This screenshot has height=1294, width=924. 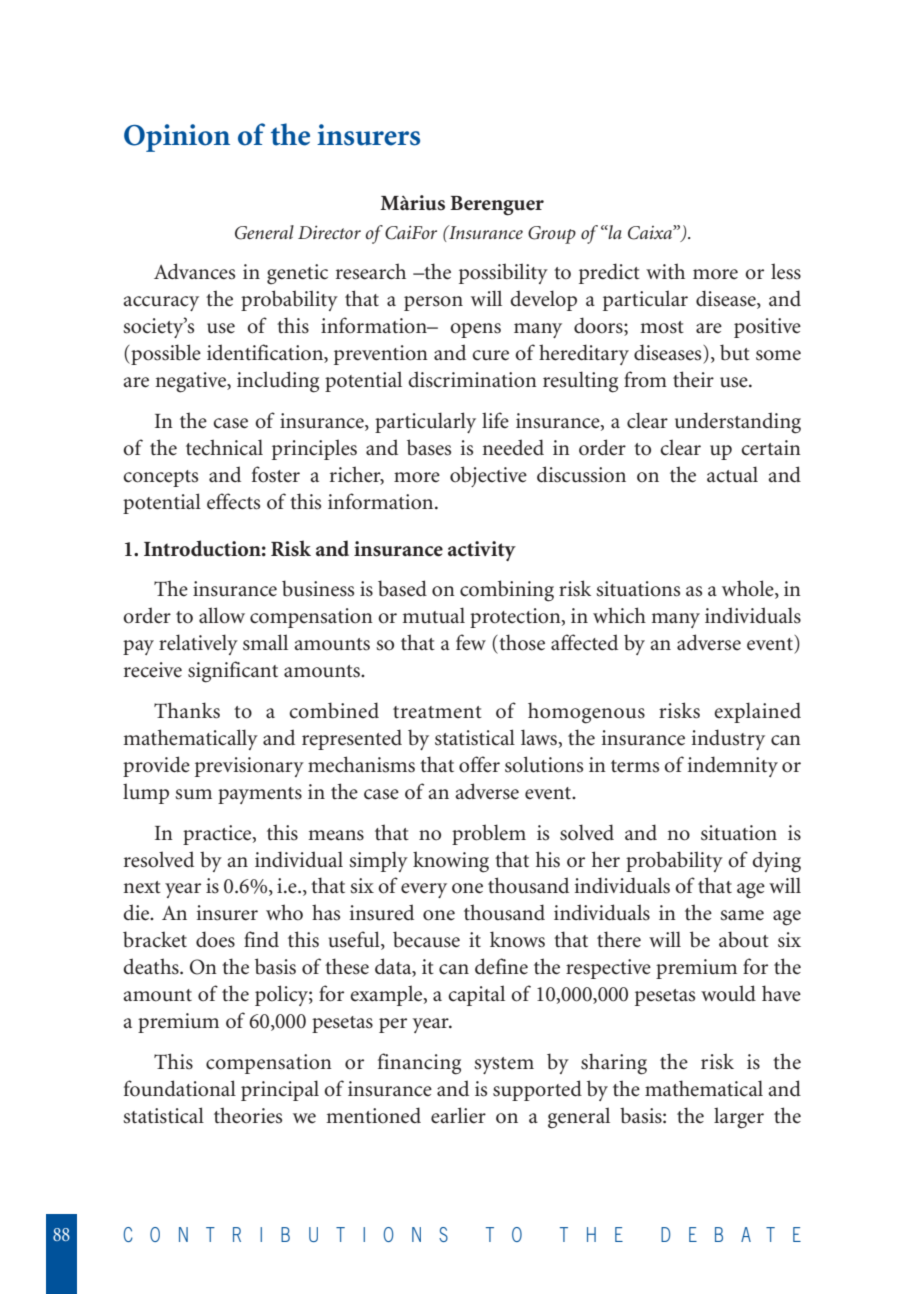 What do you see at coordinates (472, 379) in the screenshot?
I see `discrimination` at bounding box center [472, 379].
